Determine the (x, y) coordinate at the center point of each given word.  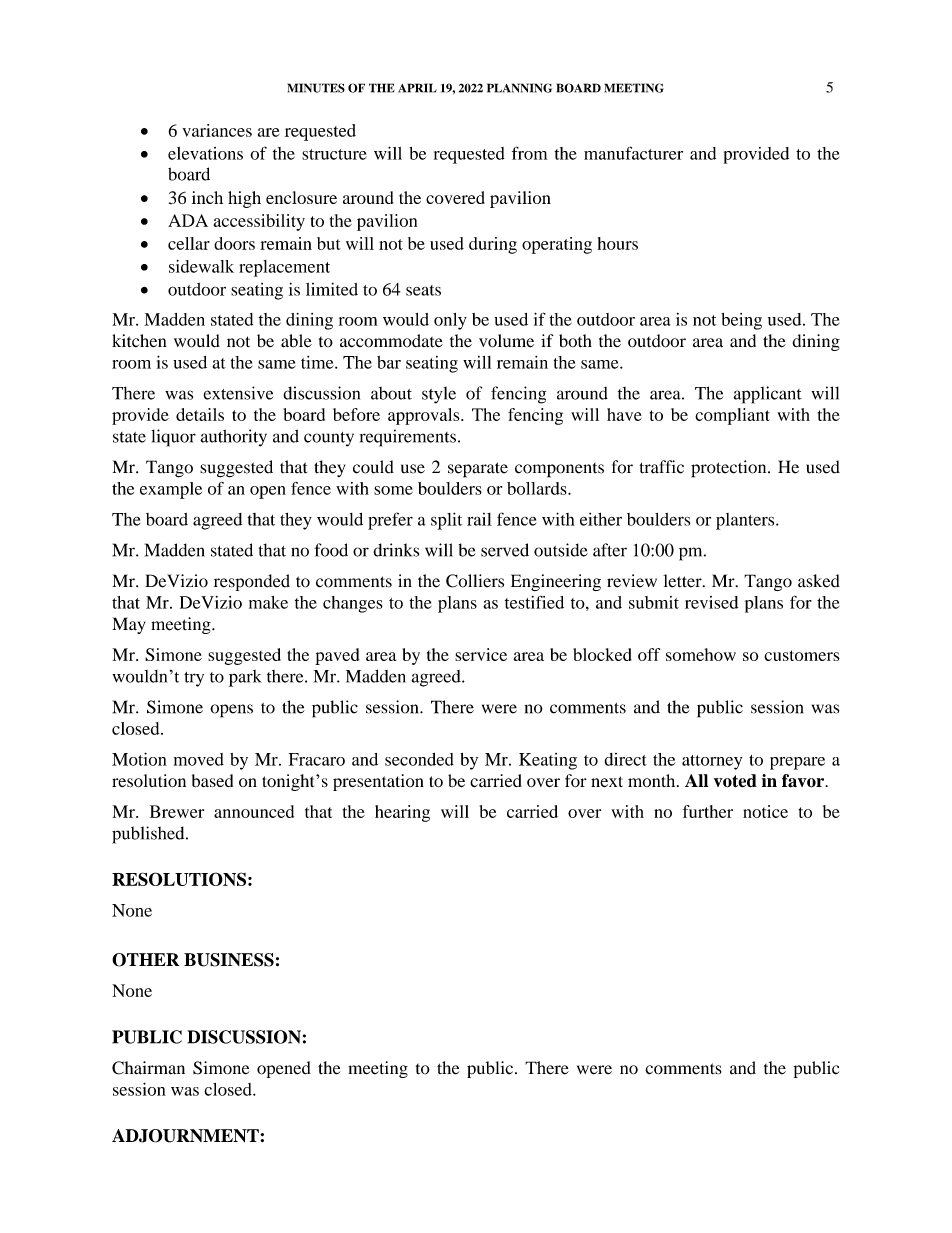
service (481, 654)
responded (252, 582)
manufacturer (633, 153)
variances (217, 130)
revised (711, 602)
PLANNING (519, 88)
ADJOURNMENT (186, 1136)
